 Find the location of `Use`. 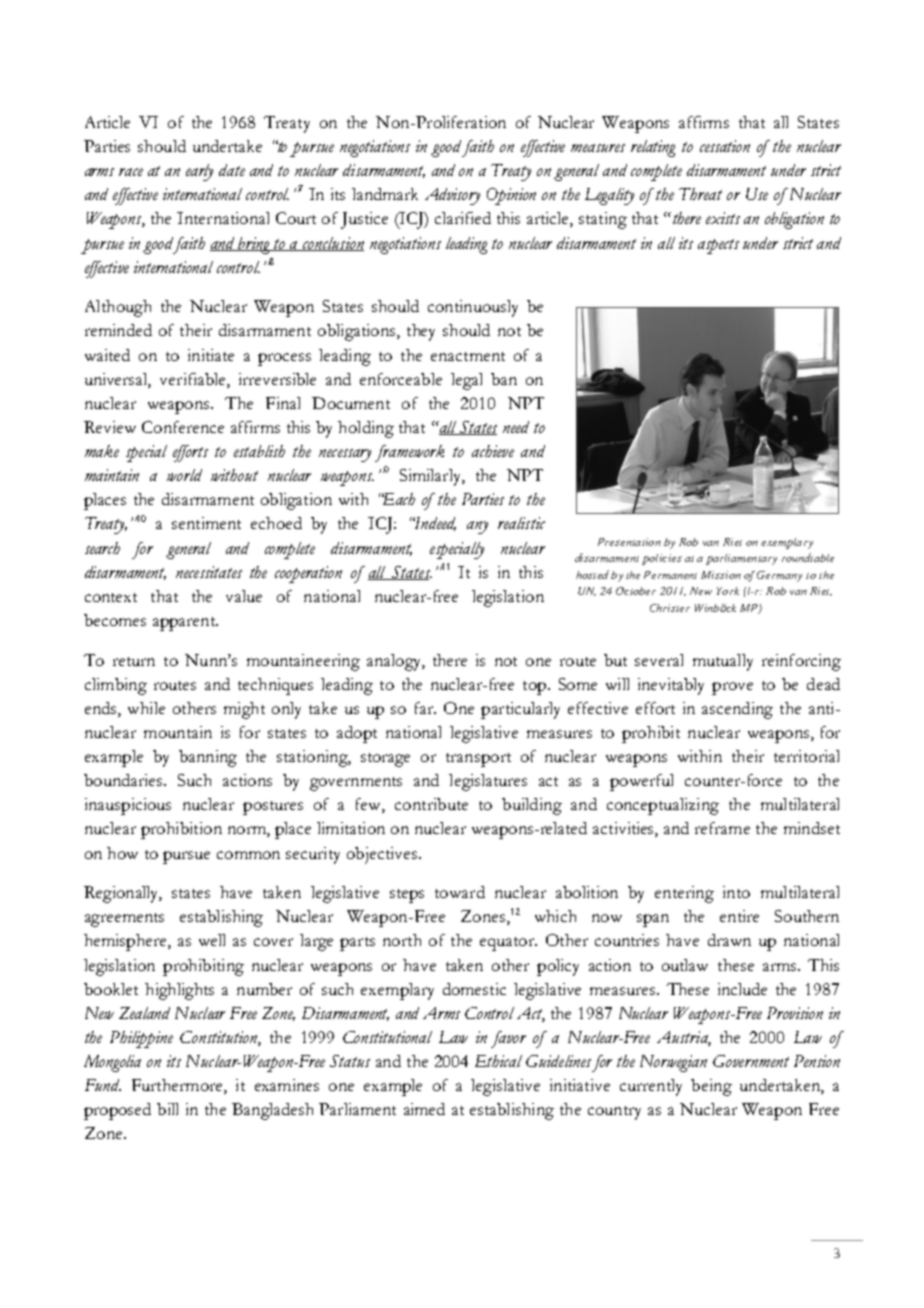

Use is located at coordinates (757, 194).
